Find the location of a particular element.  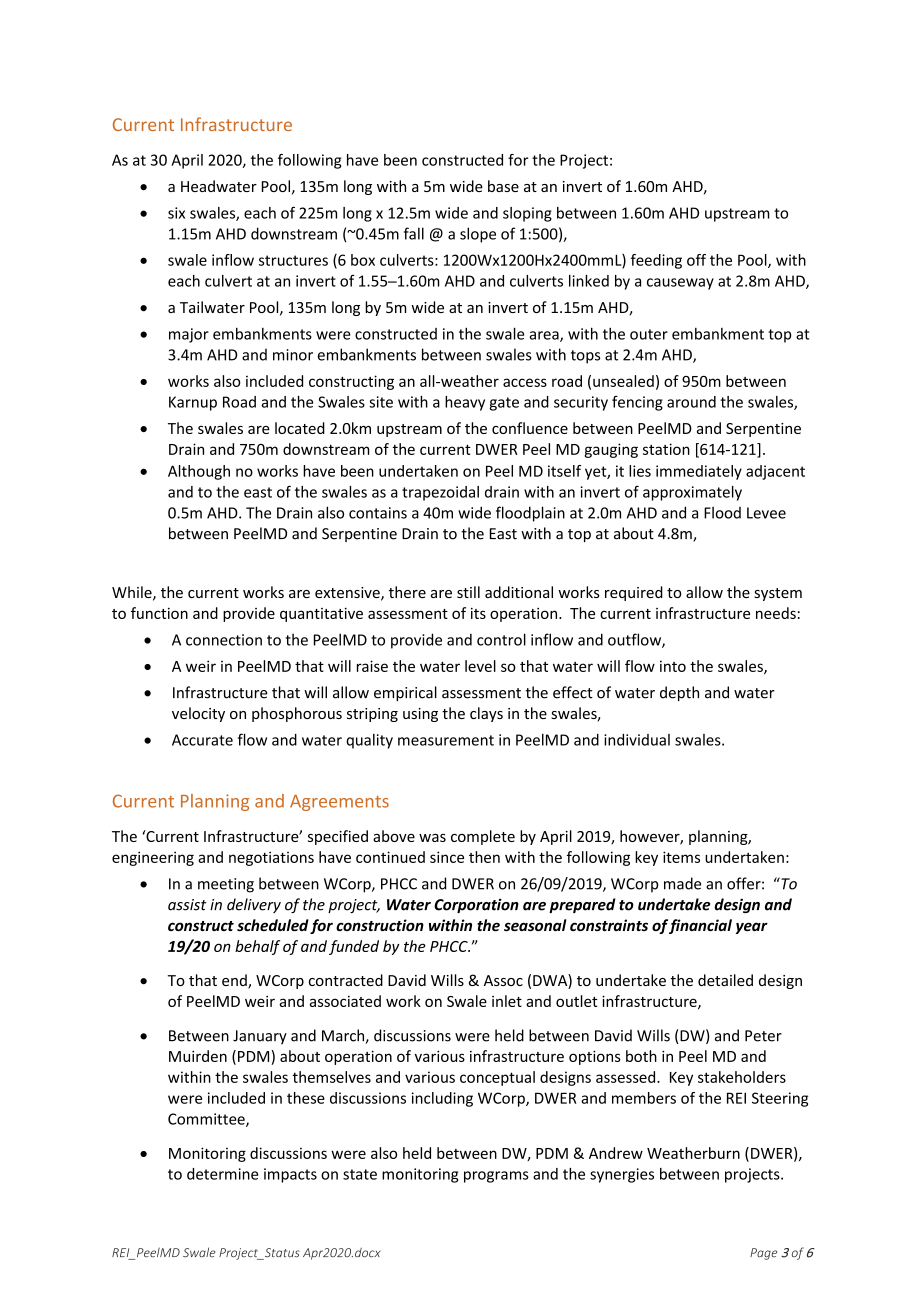

trapezoidal is located at coordinates (440, 493).
